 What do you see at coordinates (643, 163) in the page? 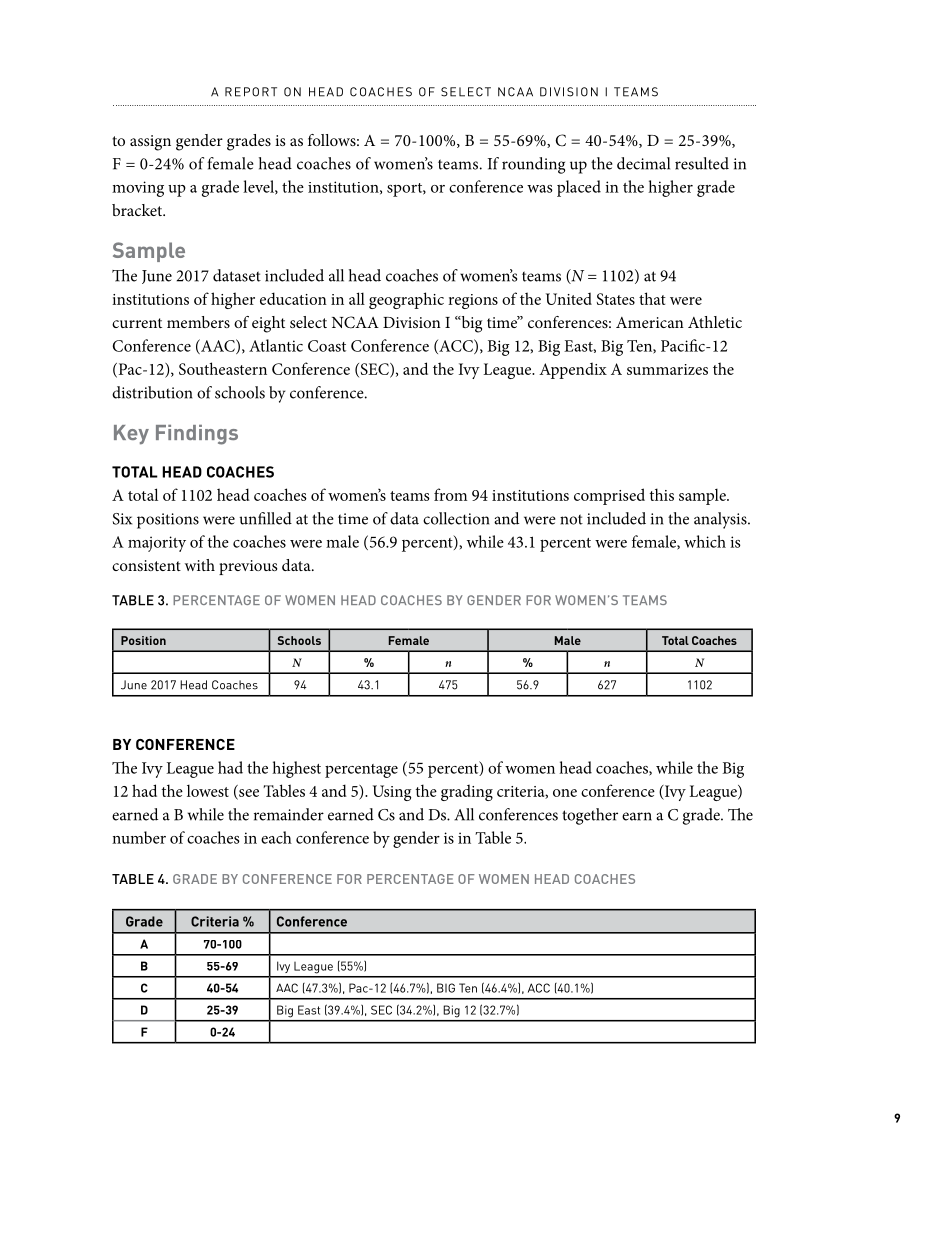
I see `decimal` at bounding box center [643, 163].
